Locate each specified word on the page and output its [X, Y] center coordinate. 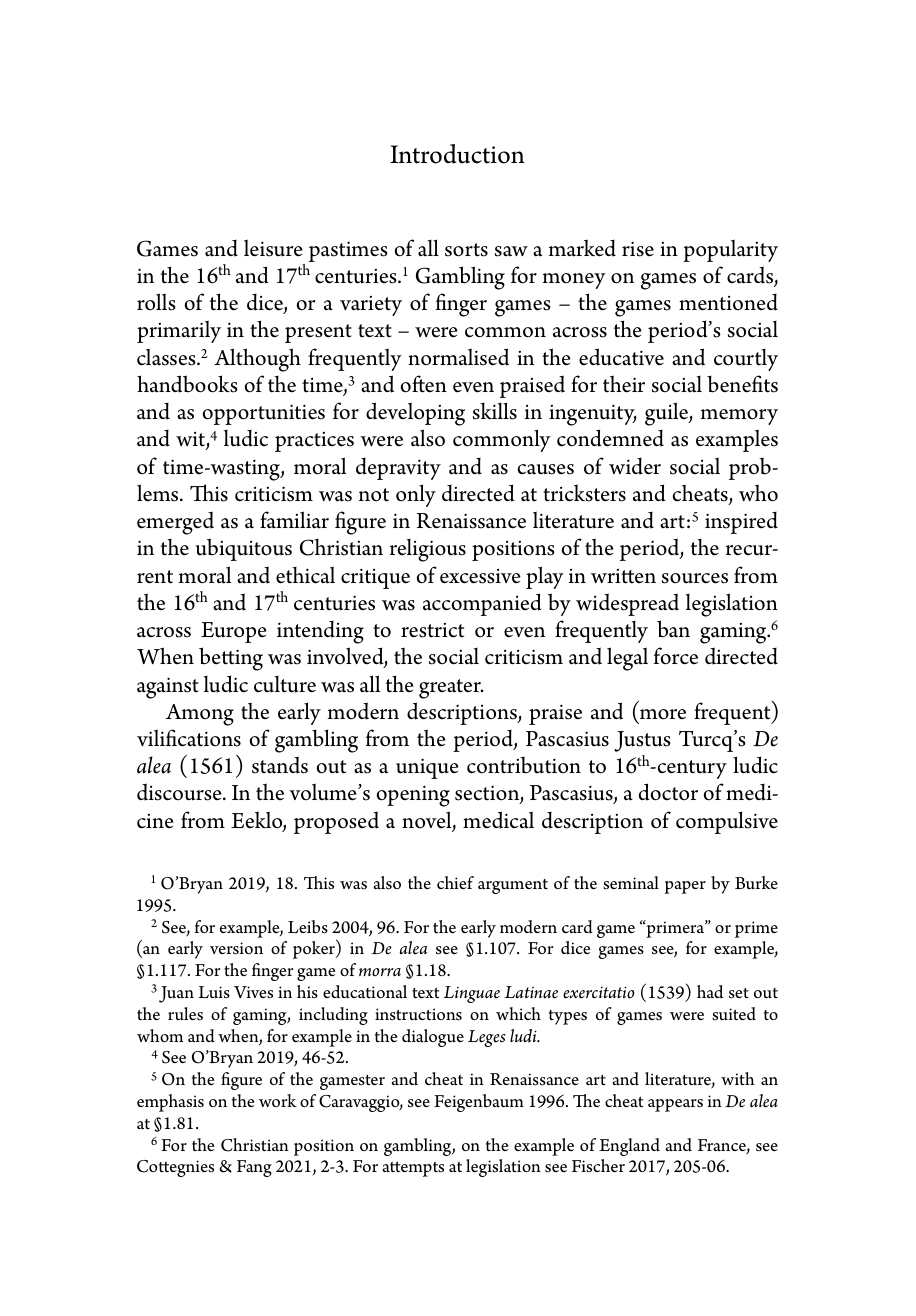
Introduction [457, 154]
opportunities [264, 414]
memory [739, 417]
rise [638, 249]
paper [685, 887]
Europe [234, 632]
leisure [273, 248]
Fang [254, 1168]
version [236, 948]
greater [451, 689]
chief [455, 882]
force [676, 656]
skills [495, 411]
